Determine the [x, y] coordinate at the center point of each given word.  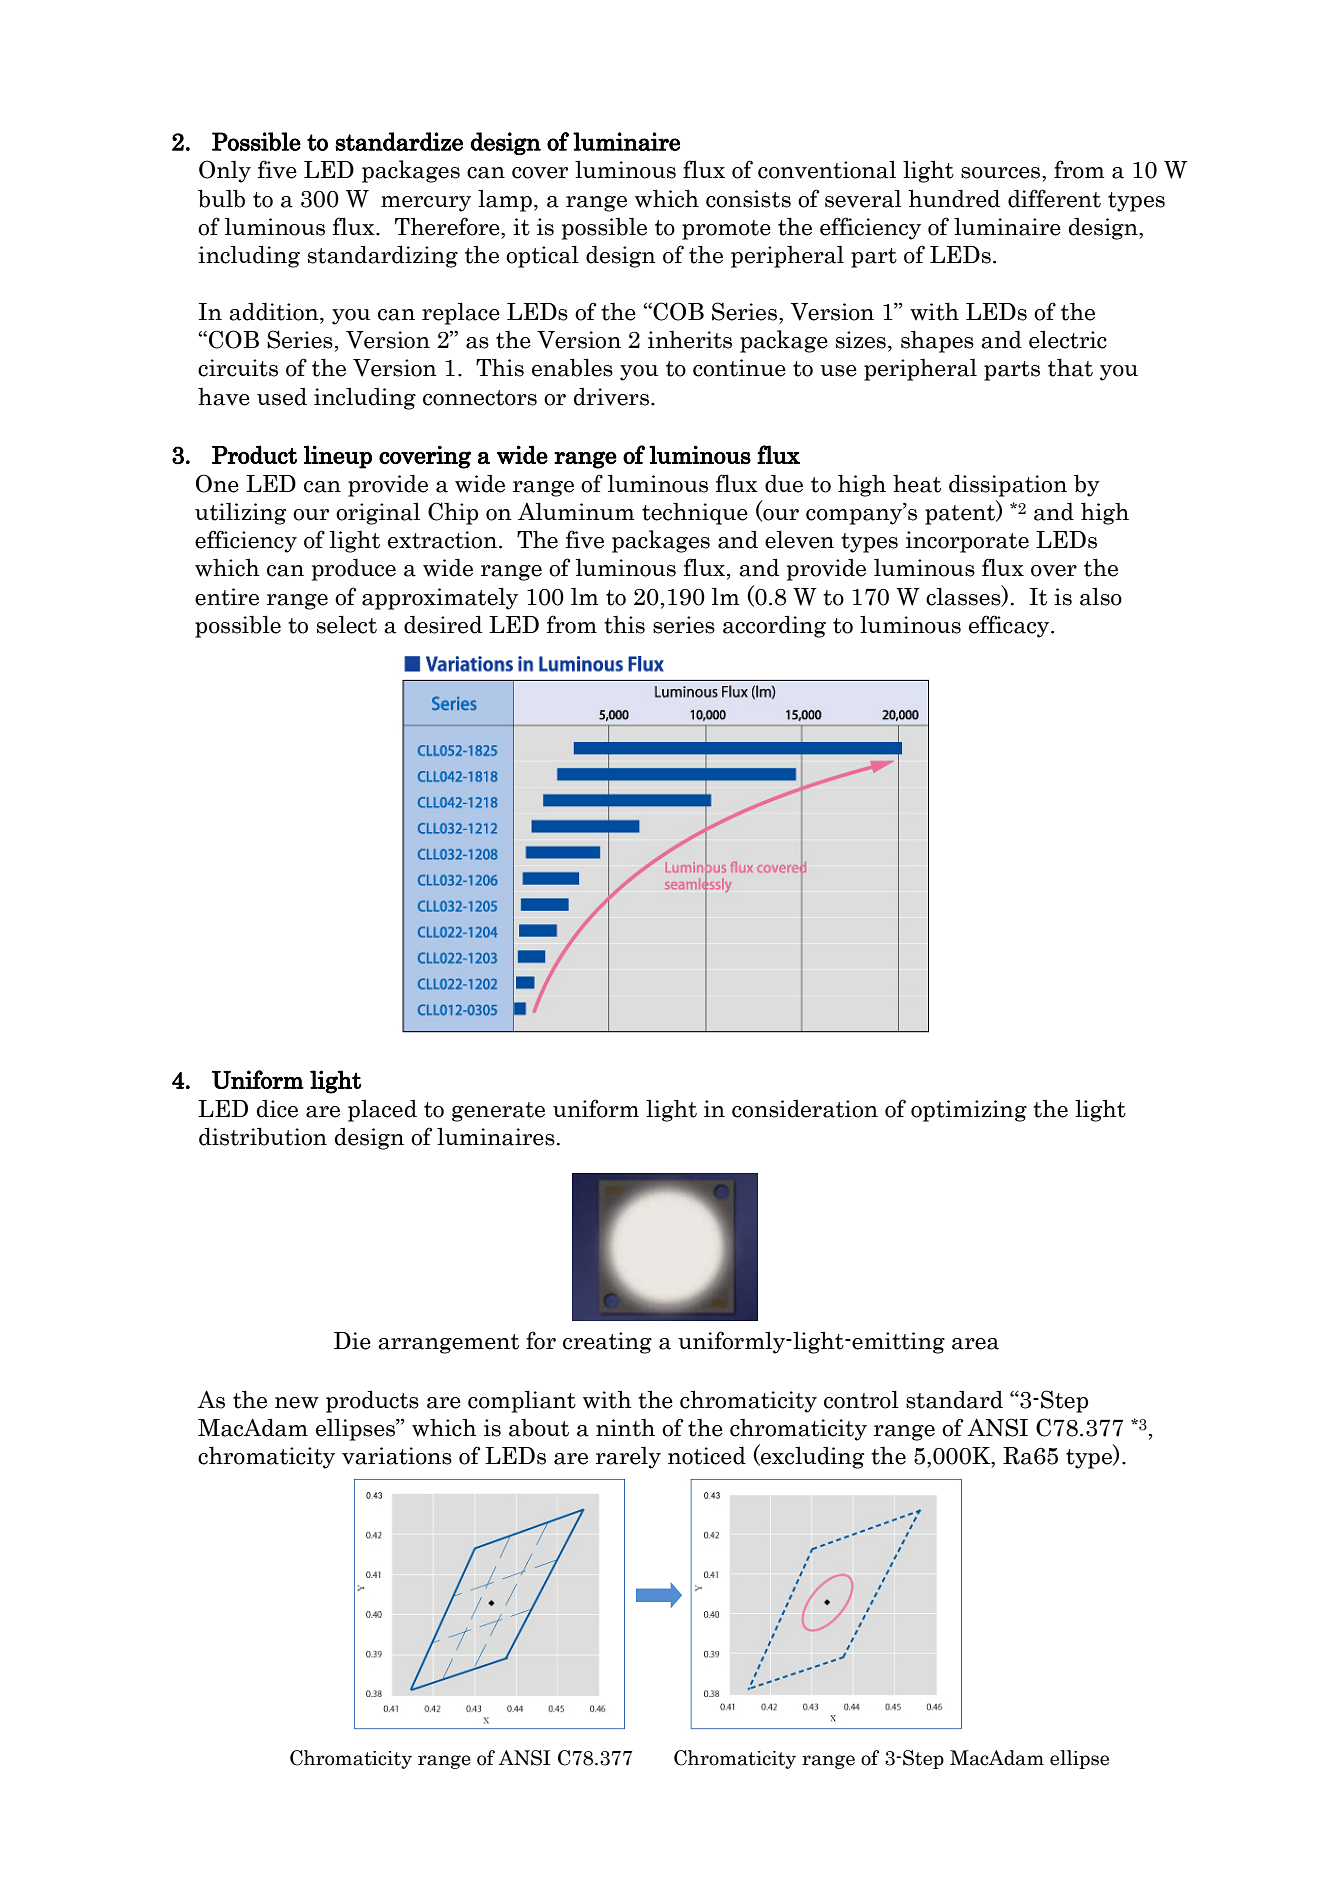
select [347, 624]
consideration [805, 1109]
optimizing [969, 1111]
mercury [426, 204]
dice [277, 1109]
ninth [625, 1427]
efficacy [1010, 626]
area [975, 1344]
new [297, 1403]
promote [726, 230]
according [774, 626]
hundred [954, 198]
